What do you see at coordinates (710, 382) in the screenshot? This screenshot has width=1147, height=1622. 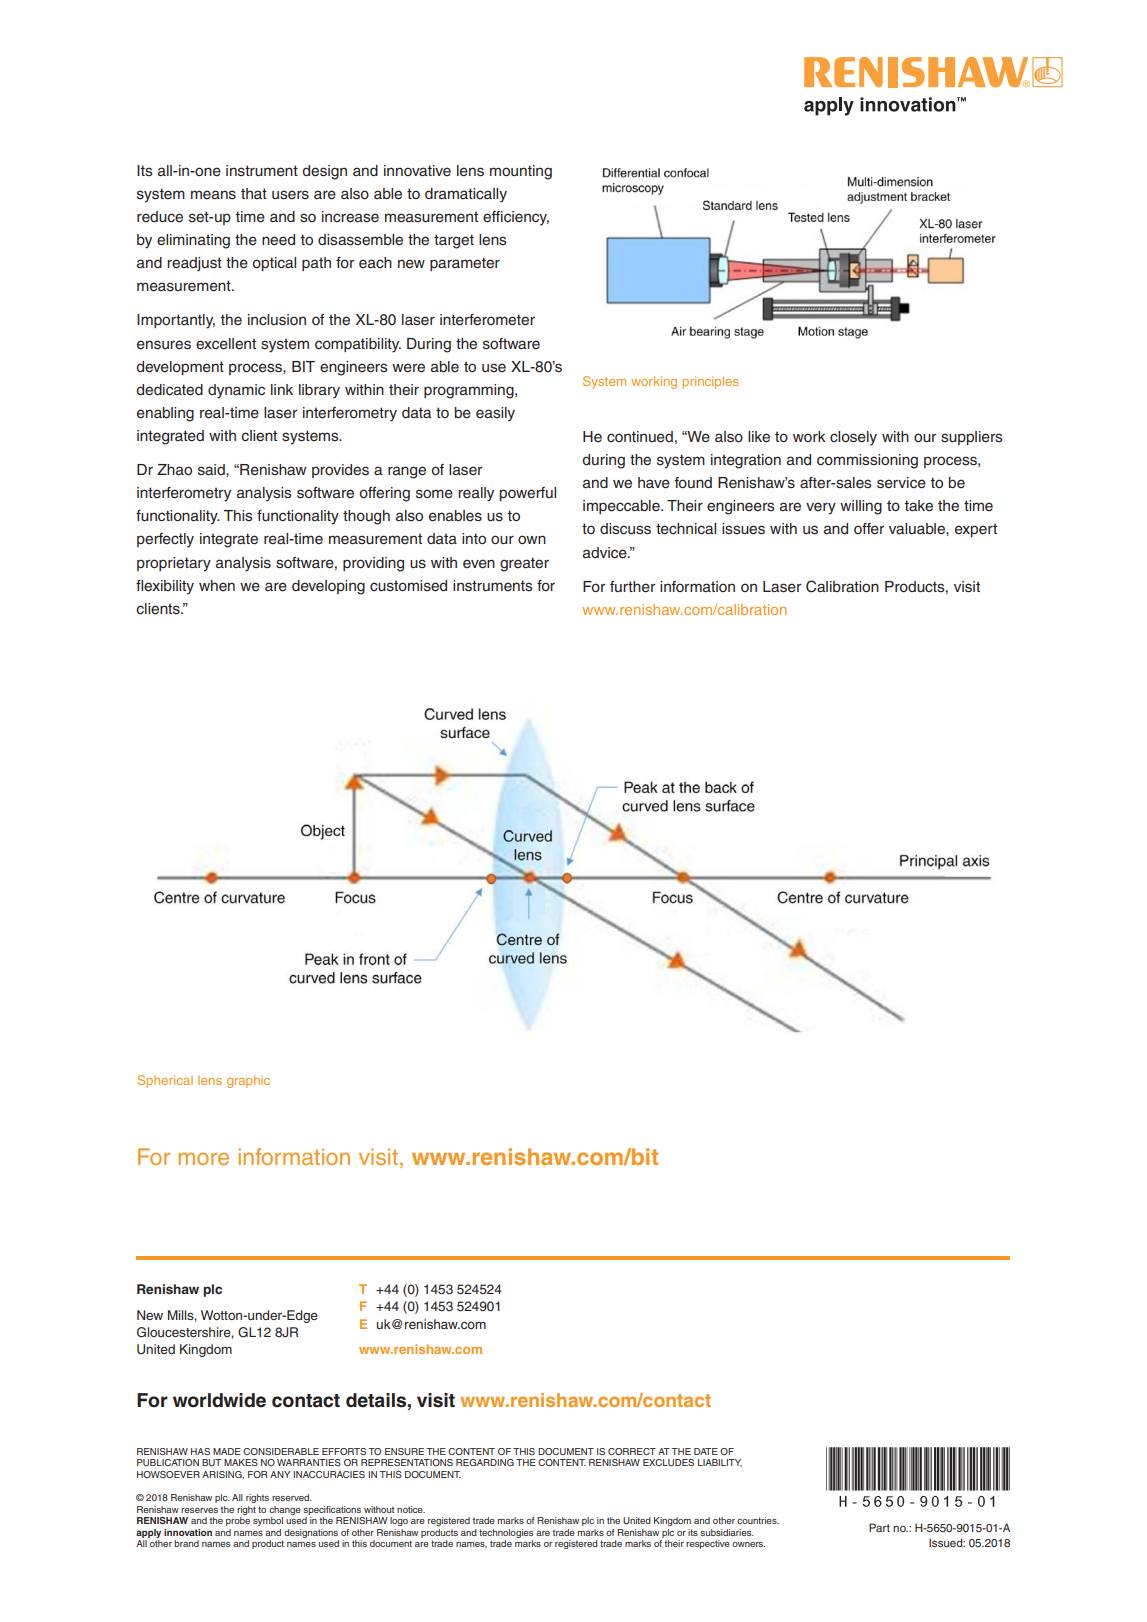 I see `principles` at bounding box center [710, 382].
